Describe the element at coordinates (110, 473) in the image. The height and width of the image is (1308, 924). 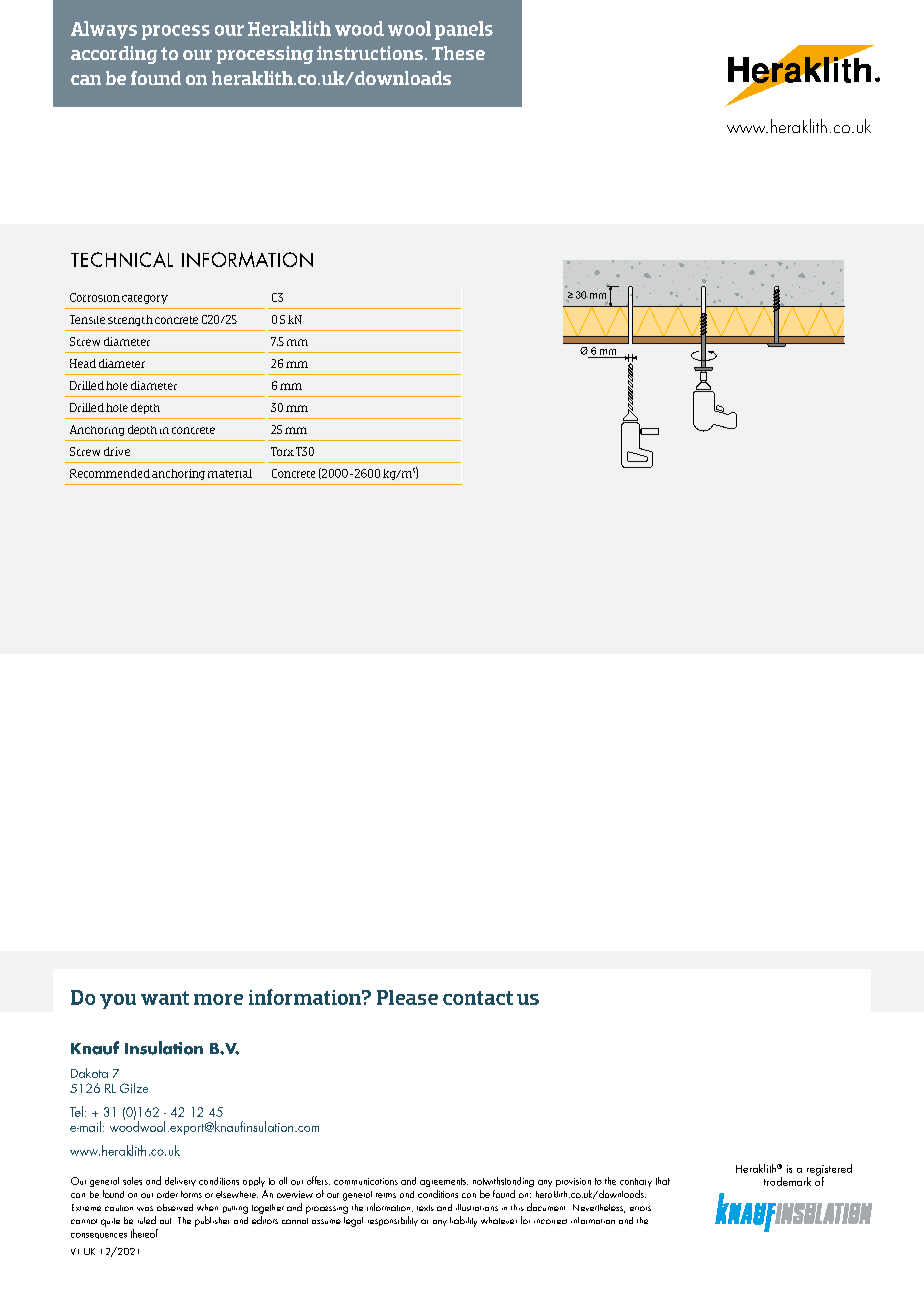
I see `Recommended` at that location.
